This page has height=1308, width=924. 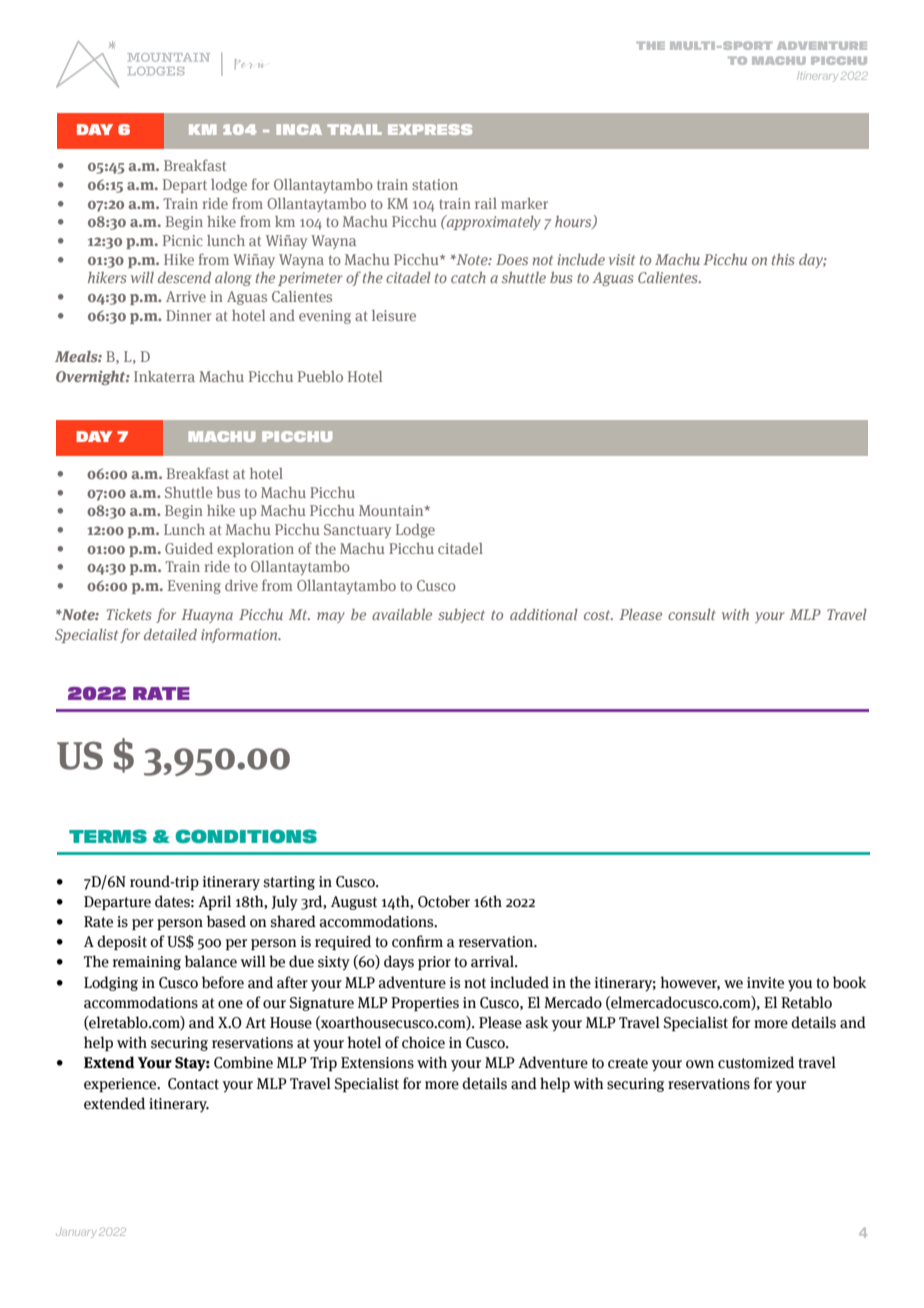 What do you see at coordinates (75, 1233) in the page?
I see `January` at bounding box center [75, 1233].
